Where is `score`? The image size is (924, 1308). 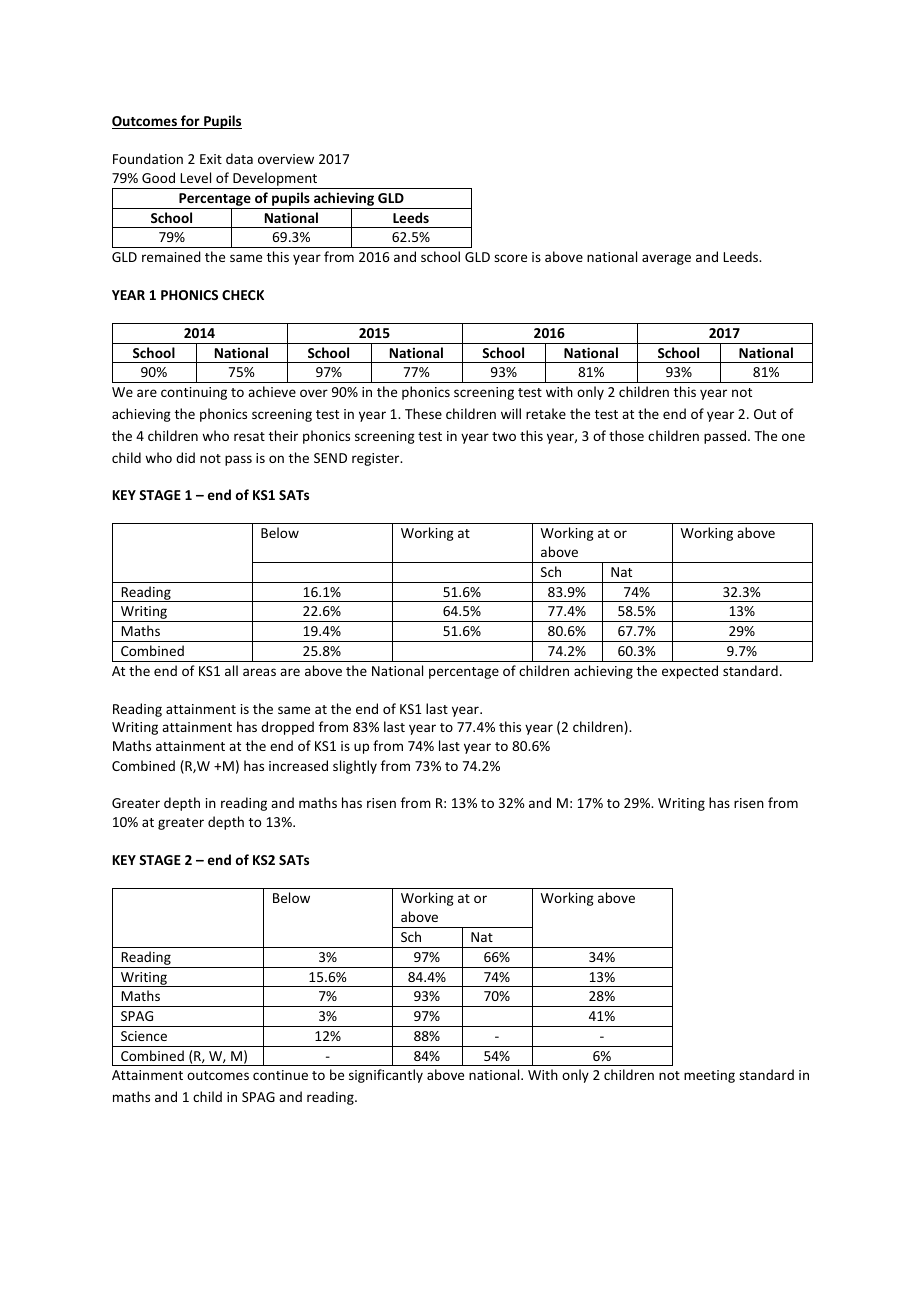 score is located at coordinates (510, 258).
